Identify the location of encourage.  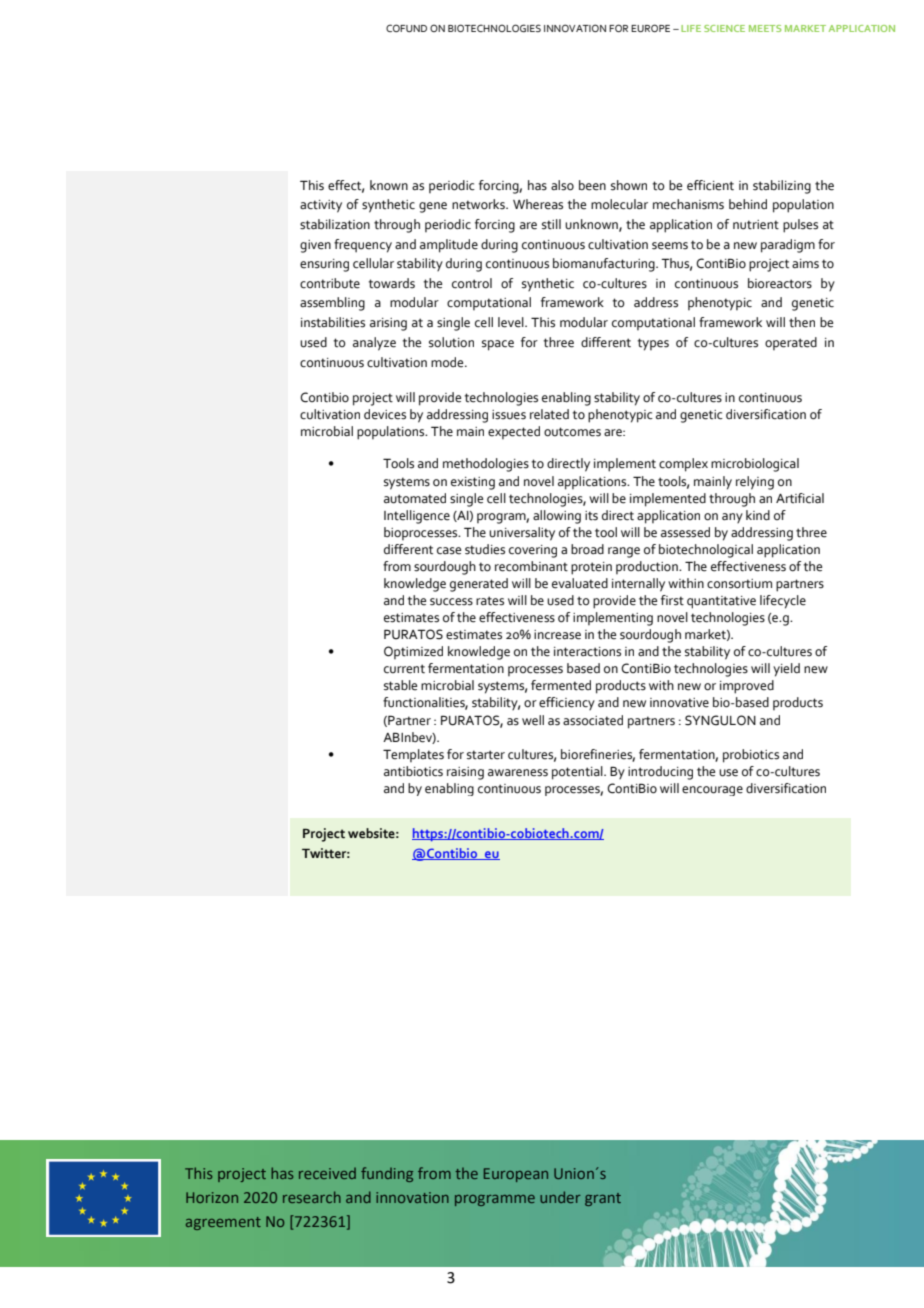
(712, 791).
